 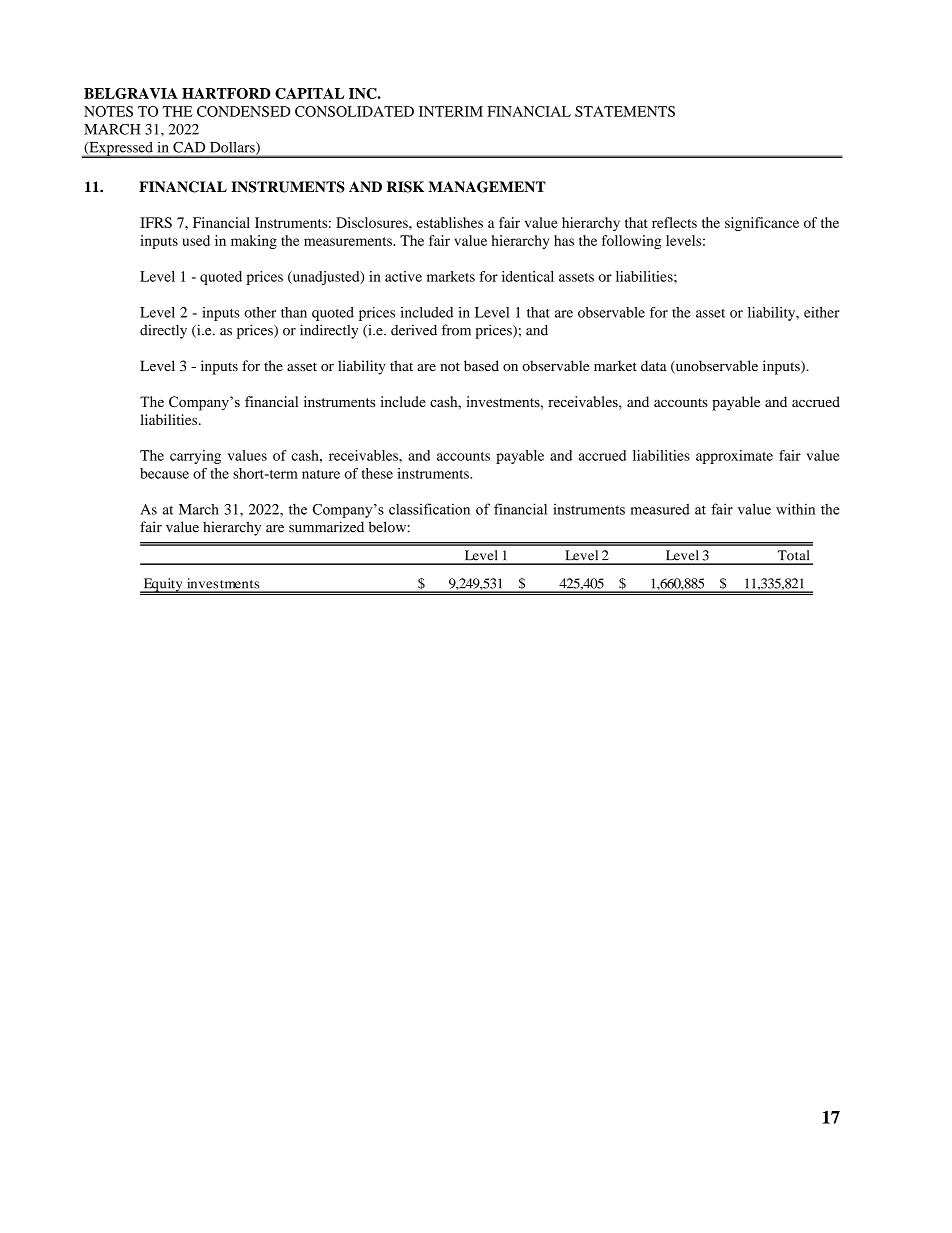 What do you see at coordinates (654, 365) in the screenshot?
I see `data` at bounding box center [654, 365].
